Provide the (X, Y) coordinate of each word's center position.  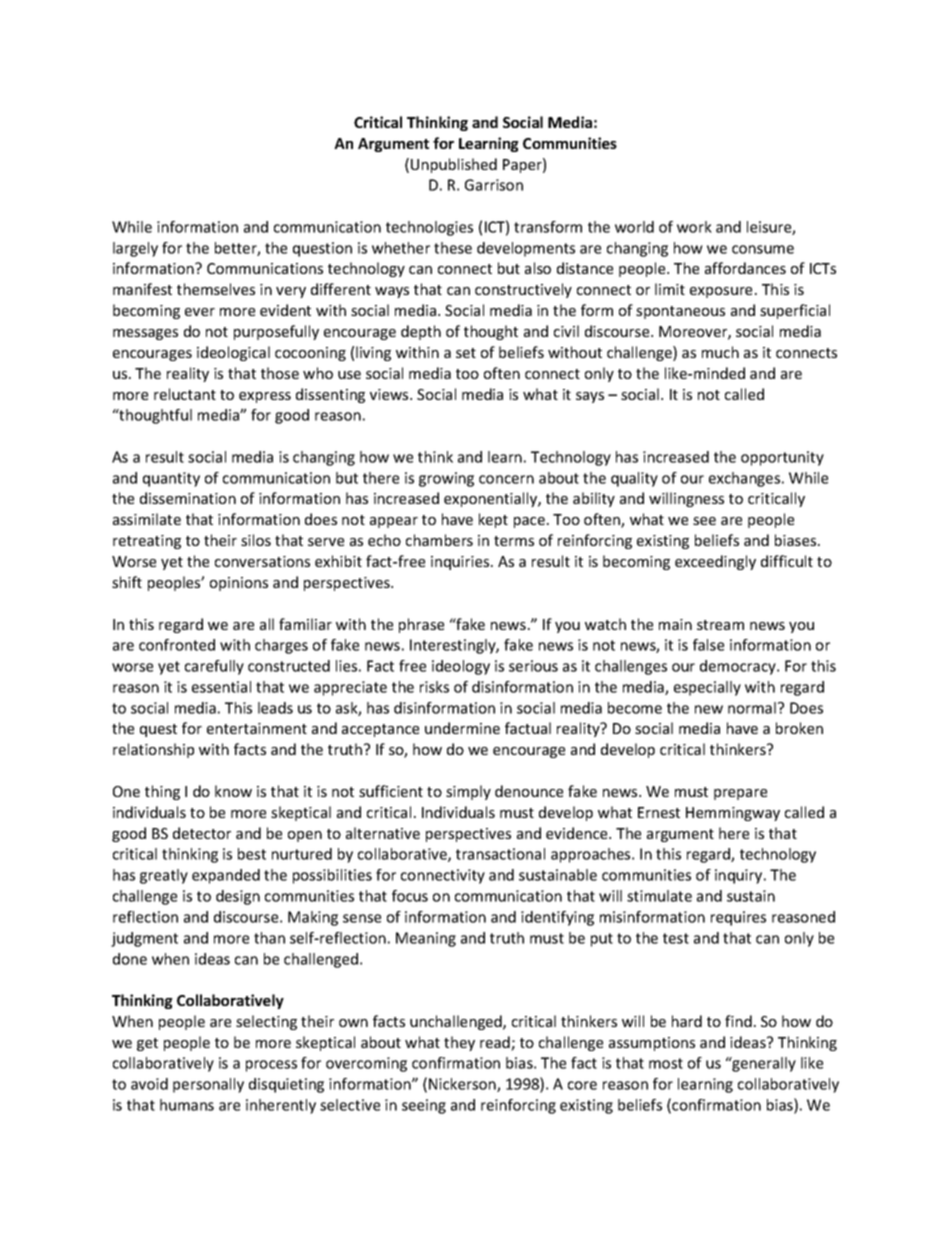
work (694, 227)
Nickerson (463, 1085)
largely (135, 249)
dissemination (188, 498)
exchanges (746, 479)
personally (208, 1085)
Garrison (494, 185)
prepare (740, 794)
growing (446, 479)
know (233, 791)
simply (468, 792)
